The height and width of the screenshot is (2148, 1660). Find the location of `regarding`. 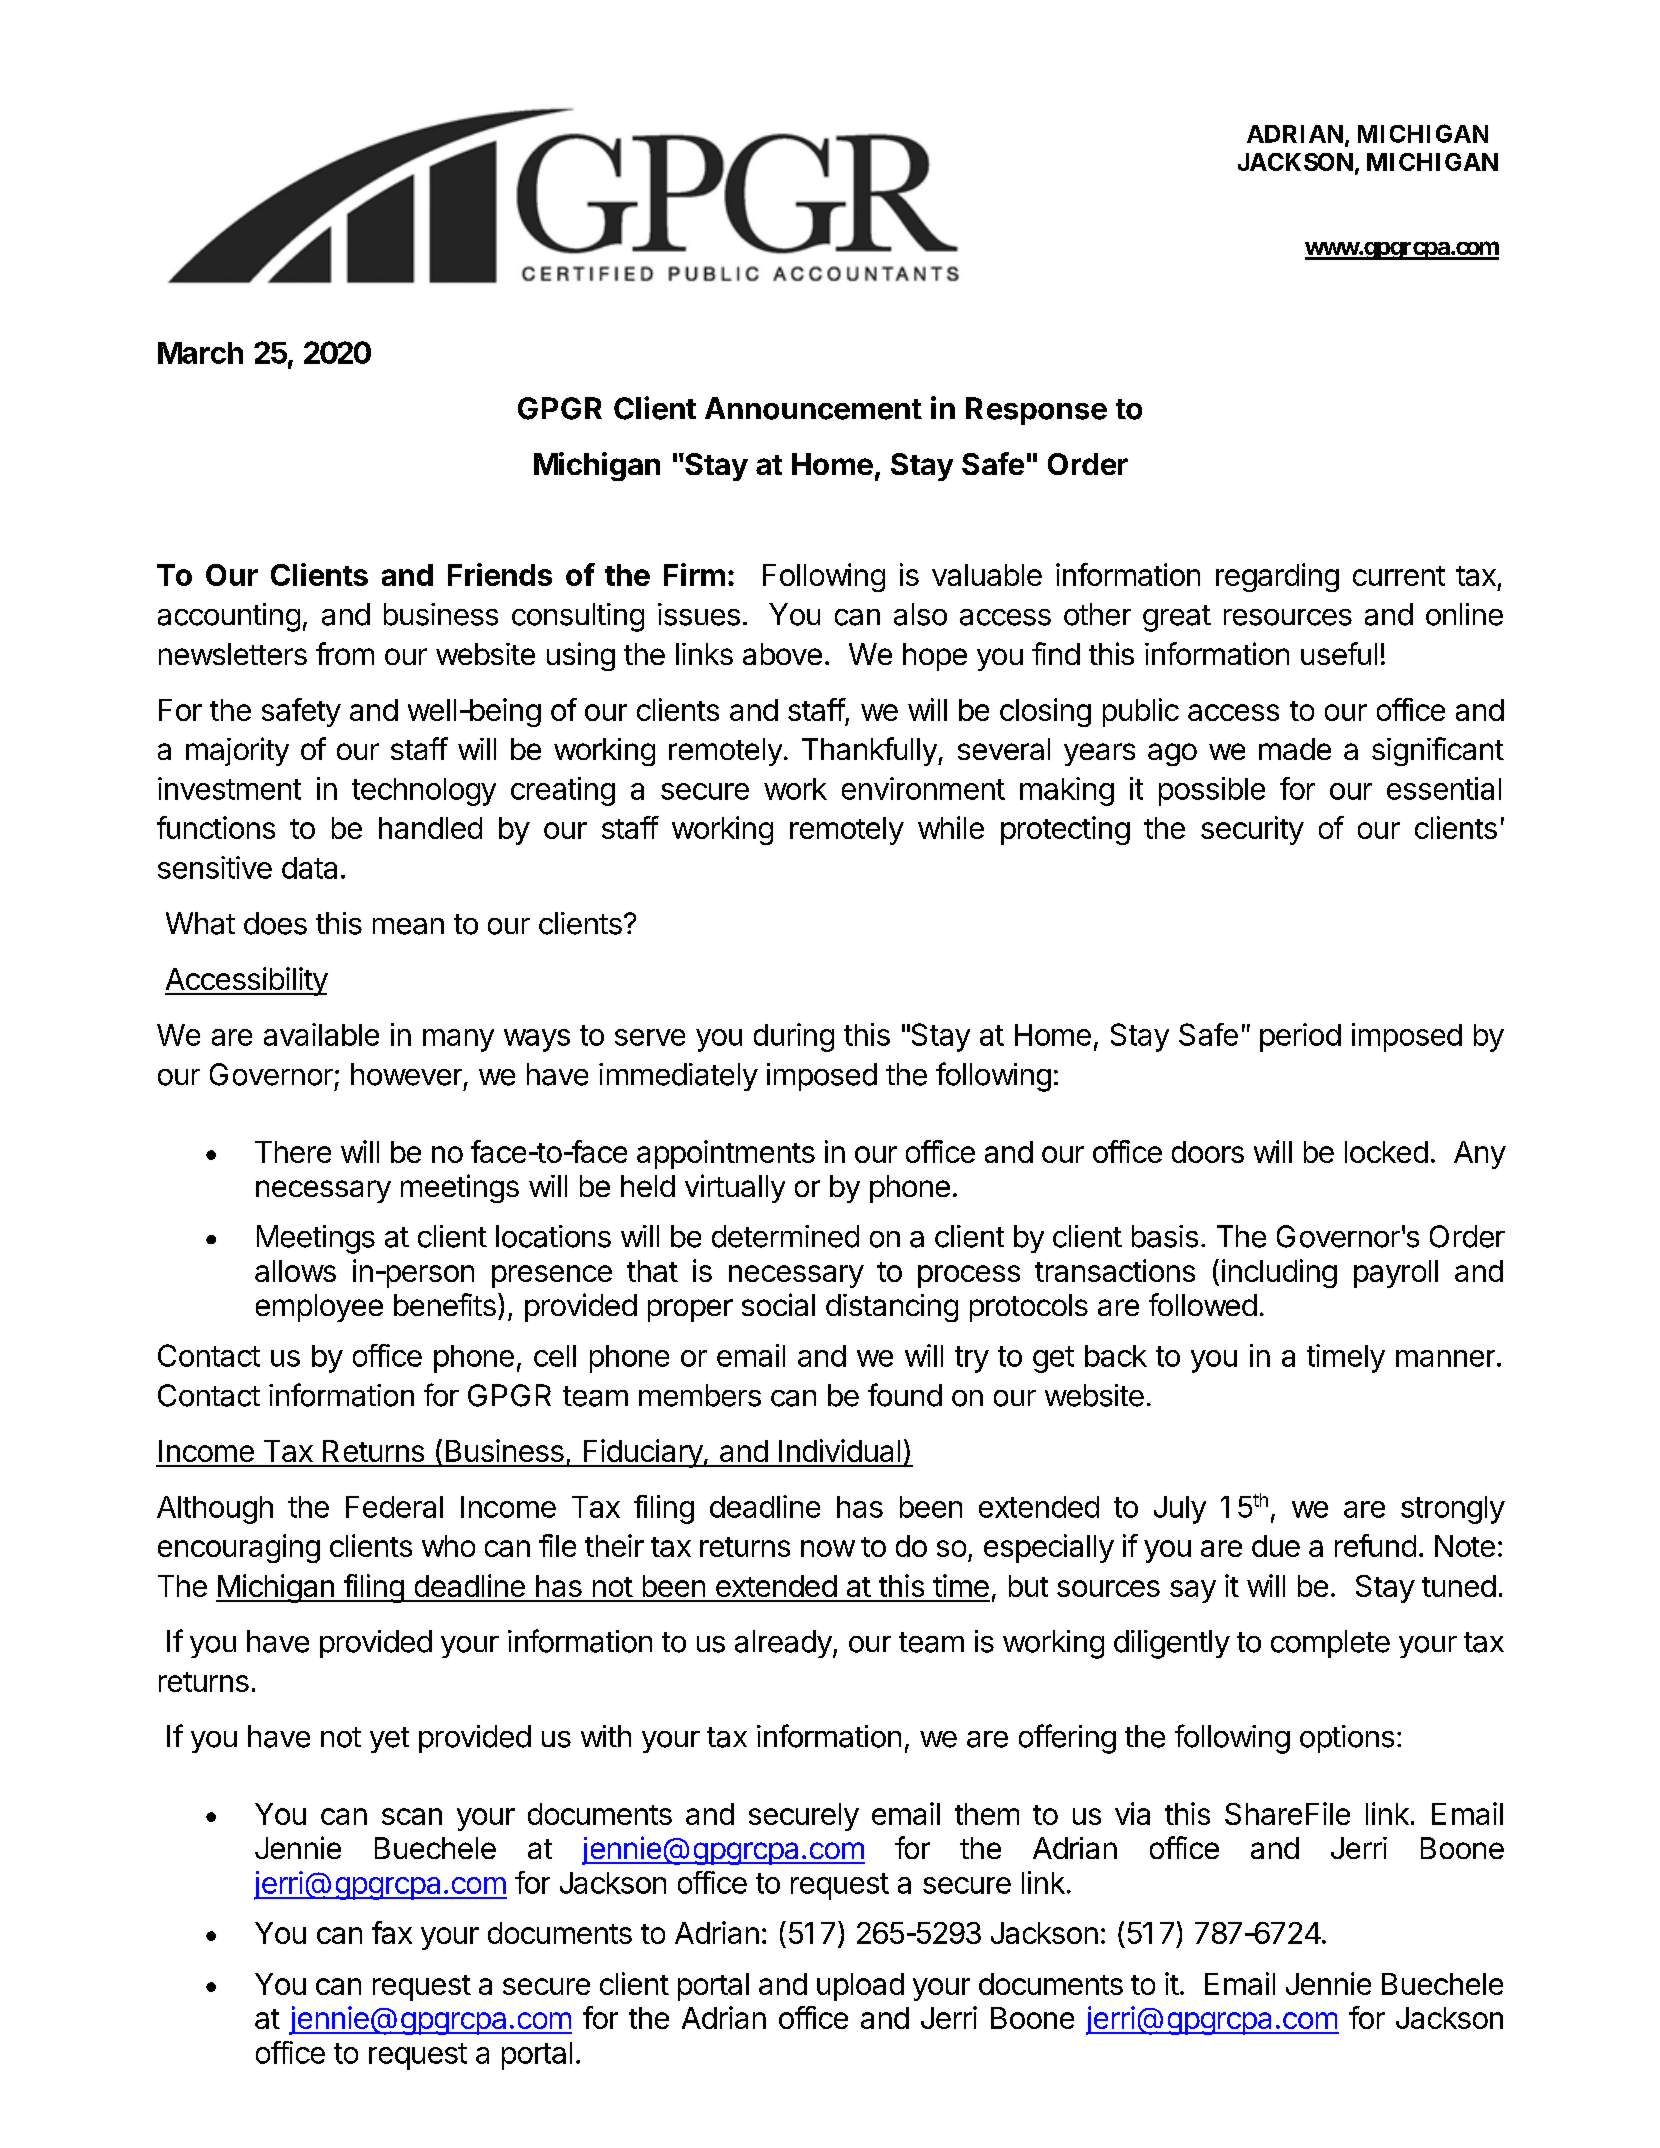

regarding is located at coordinates (1277, 577).
